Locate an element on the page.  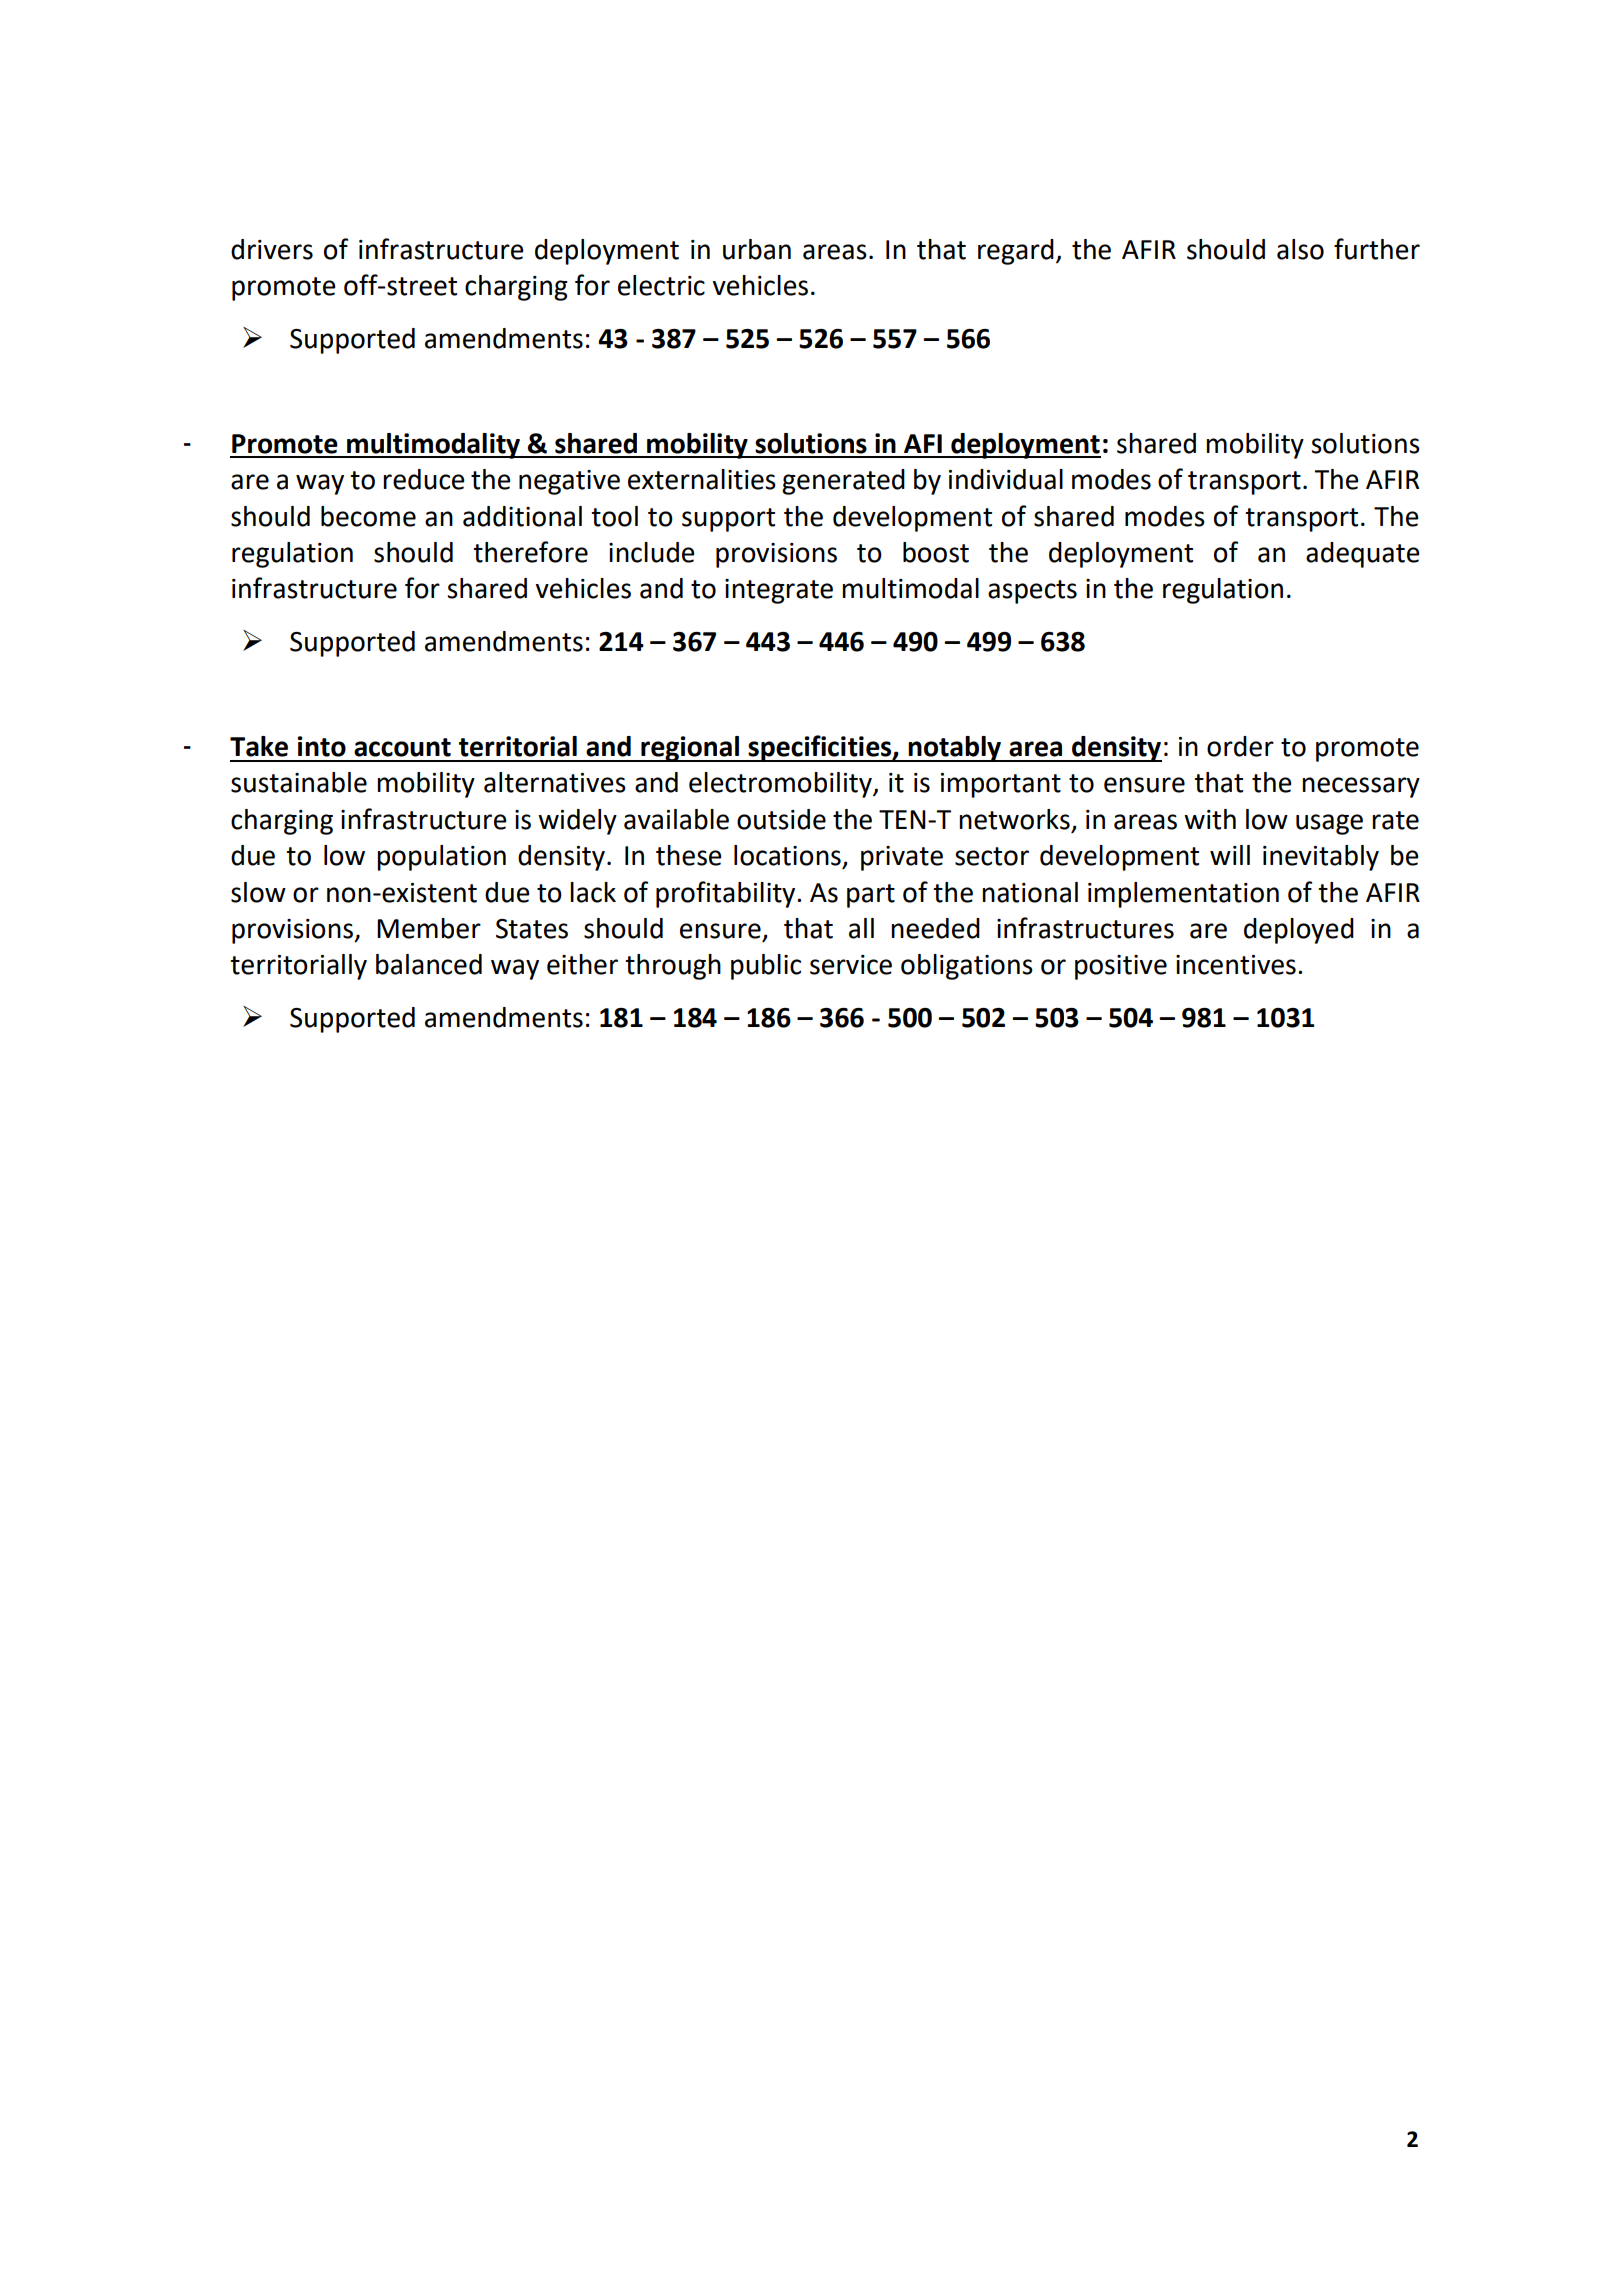
service is located at coordinates (851, 965).
